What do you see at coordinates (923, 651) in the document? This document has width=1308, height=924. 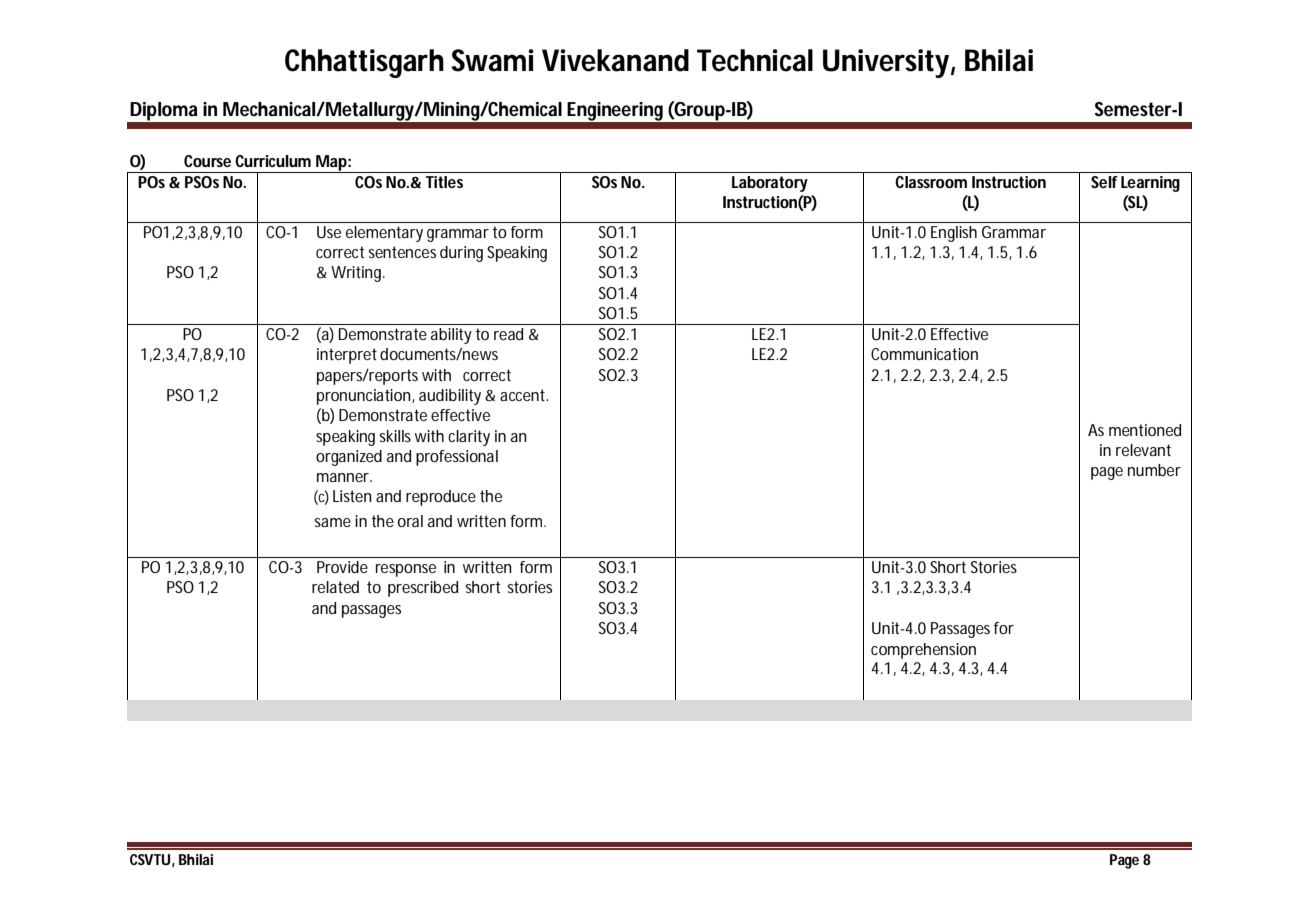 I see `comprehension` at bounding box center [923, 651].
